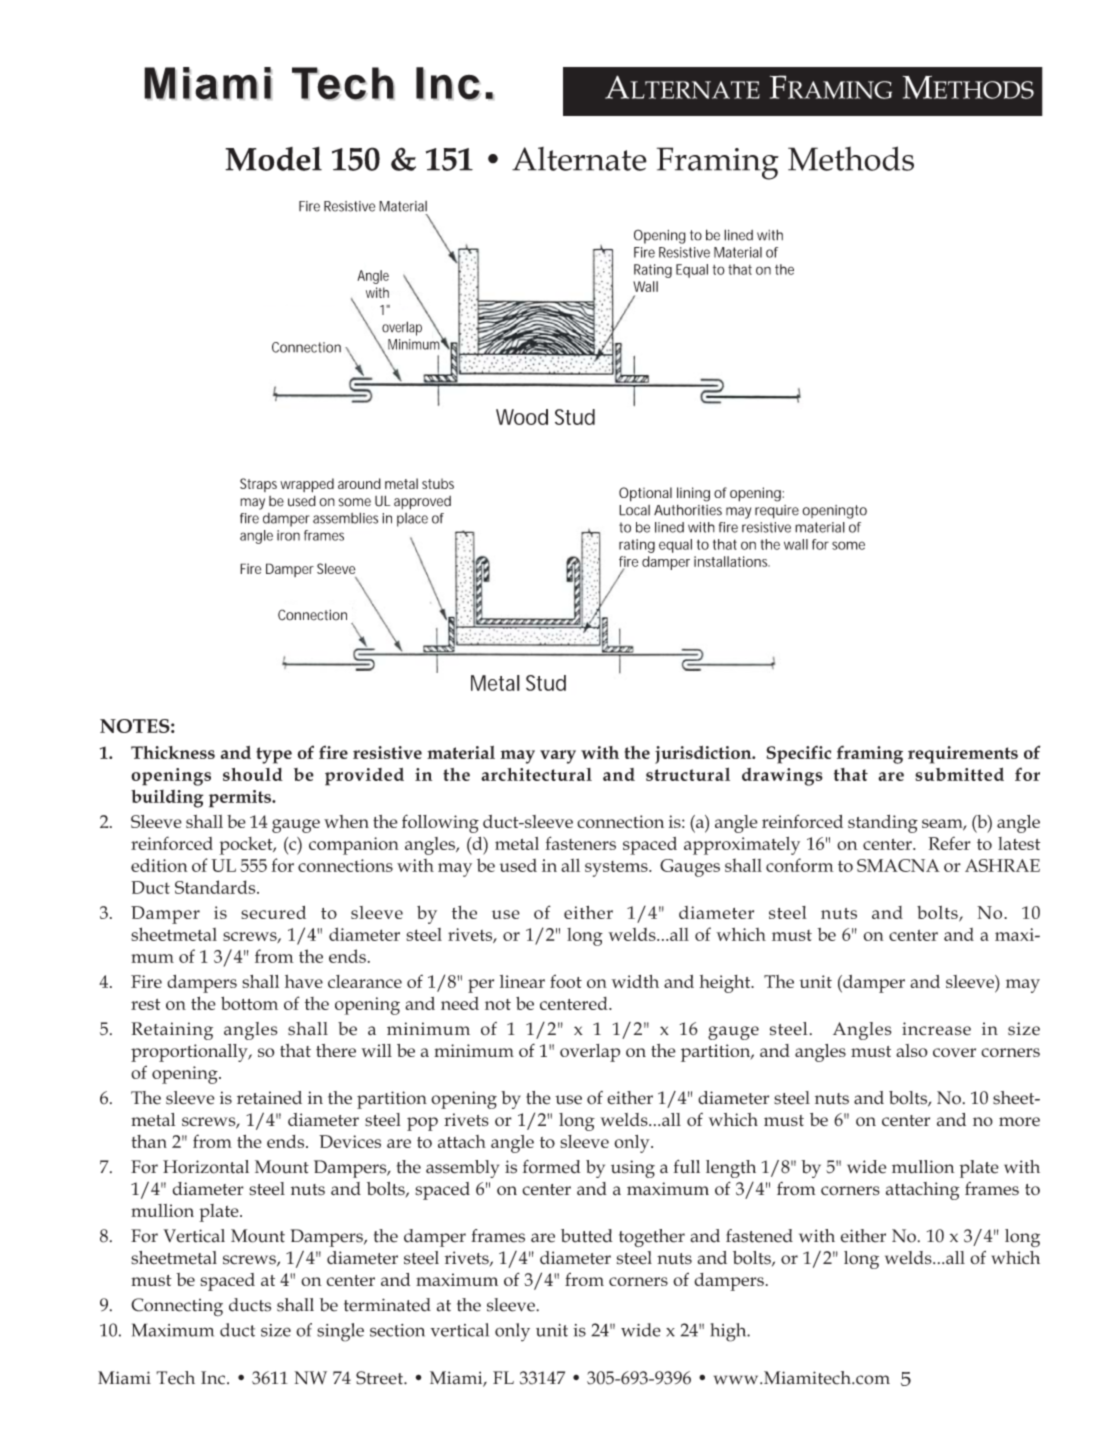 The height and width of the screenshot is (1433, 1097). What do you see at coordinates (693, 494) in the screenshot?
I see `lining` at bounding box center [693, 494].
